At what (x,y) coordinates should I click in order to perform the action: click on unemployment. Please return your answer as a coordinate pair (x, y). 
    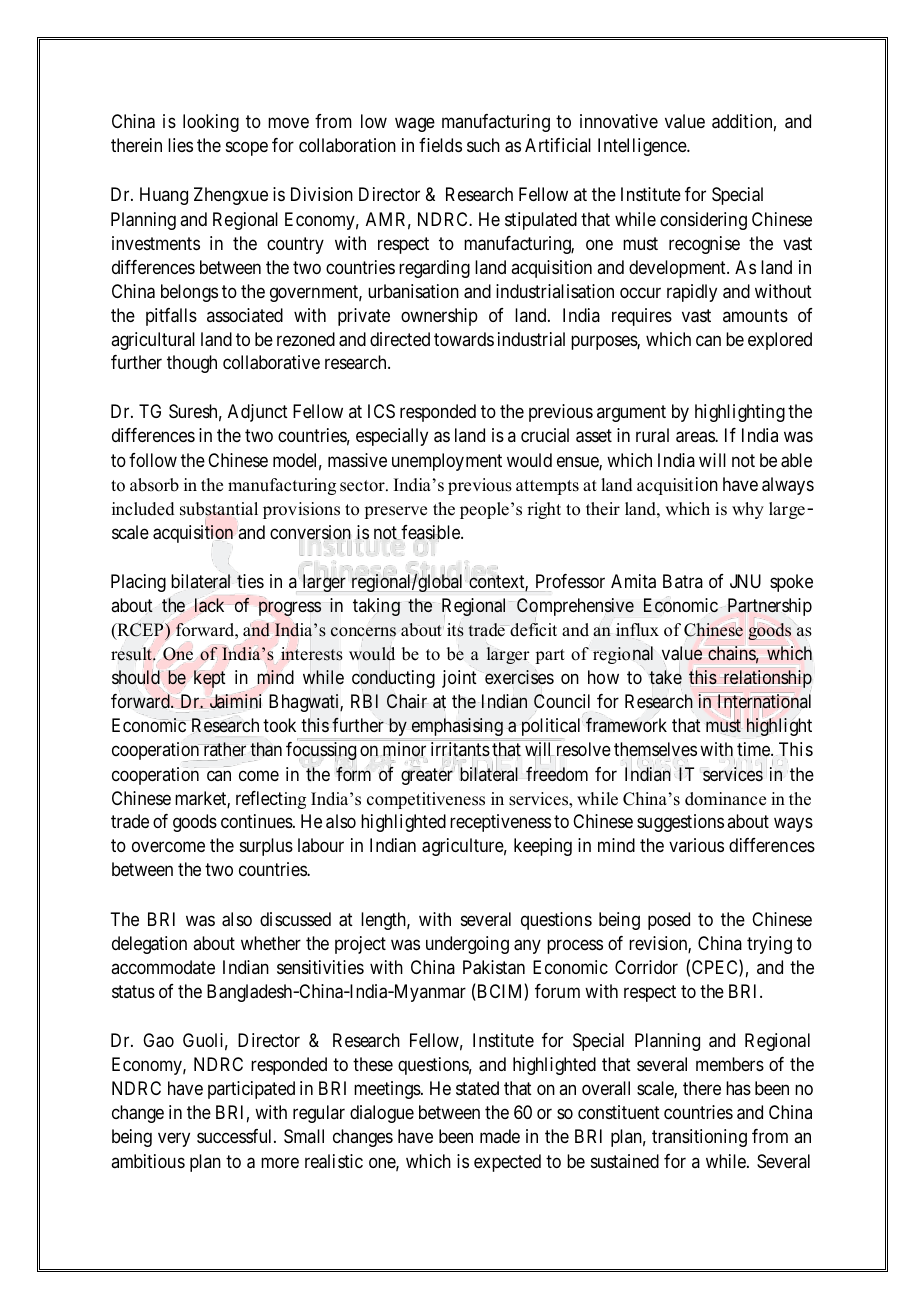
    Looking at the image, I should click on (447, 462).
